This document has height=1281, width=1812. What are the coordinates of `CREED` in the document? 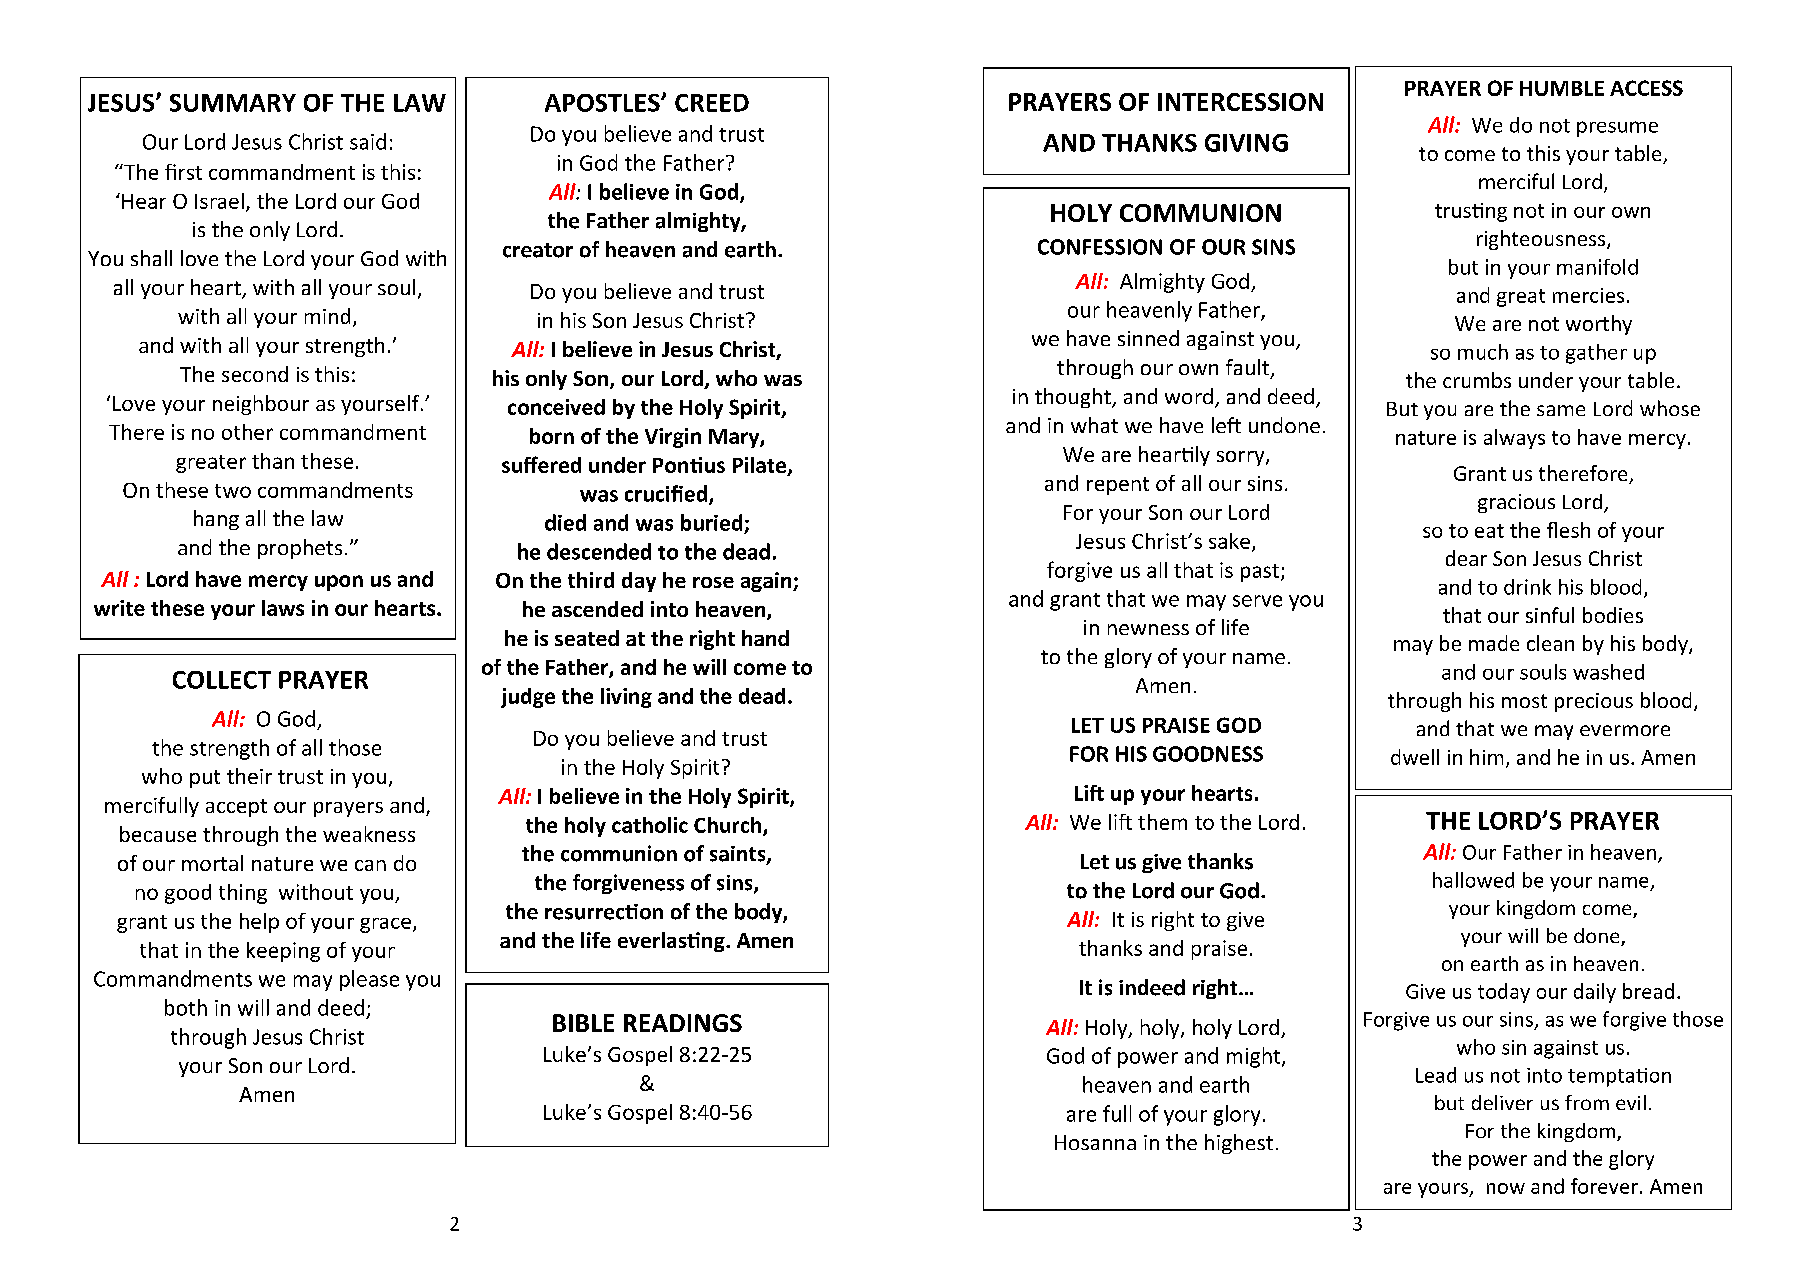 It's located at (712, 103).
